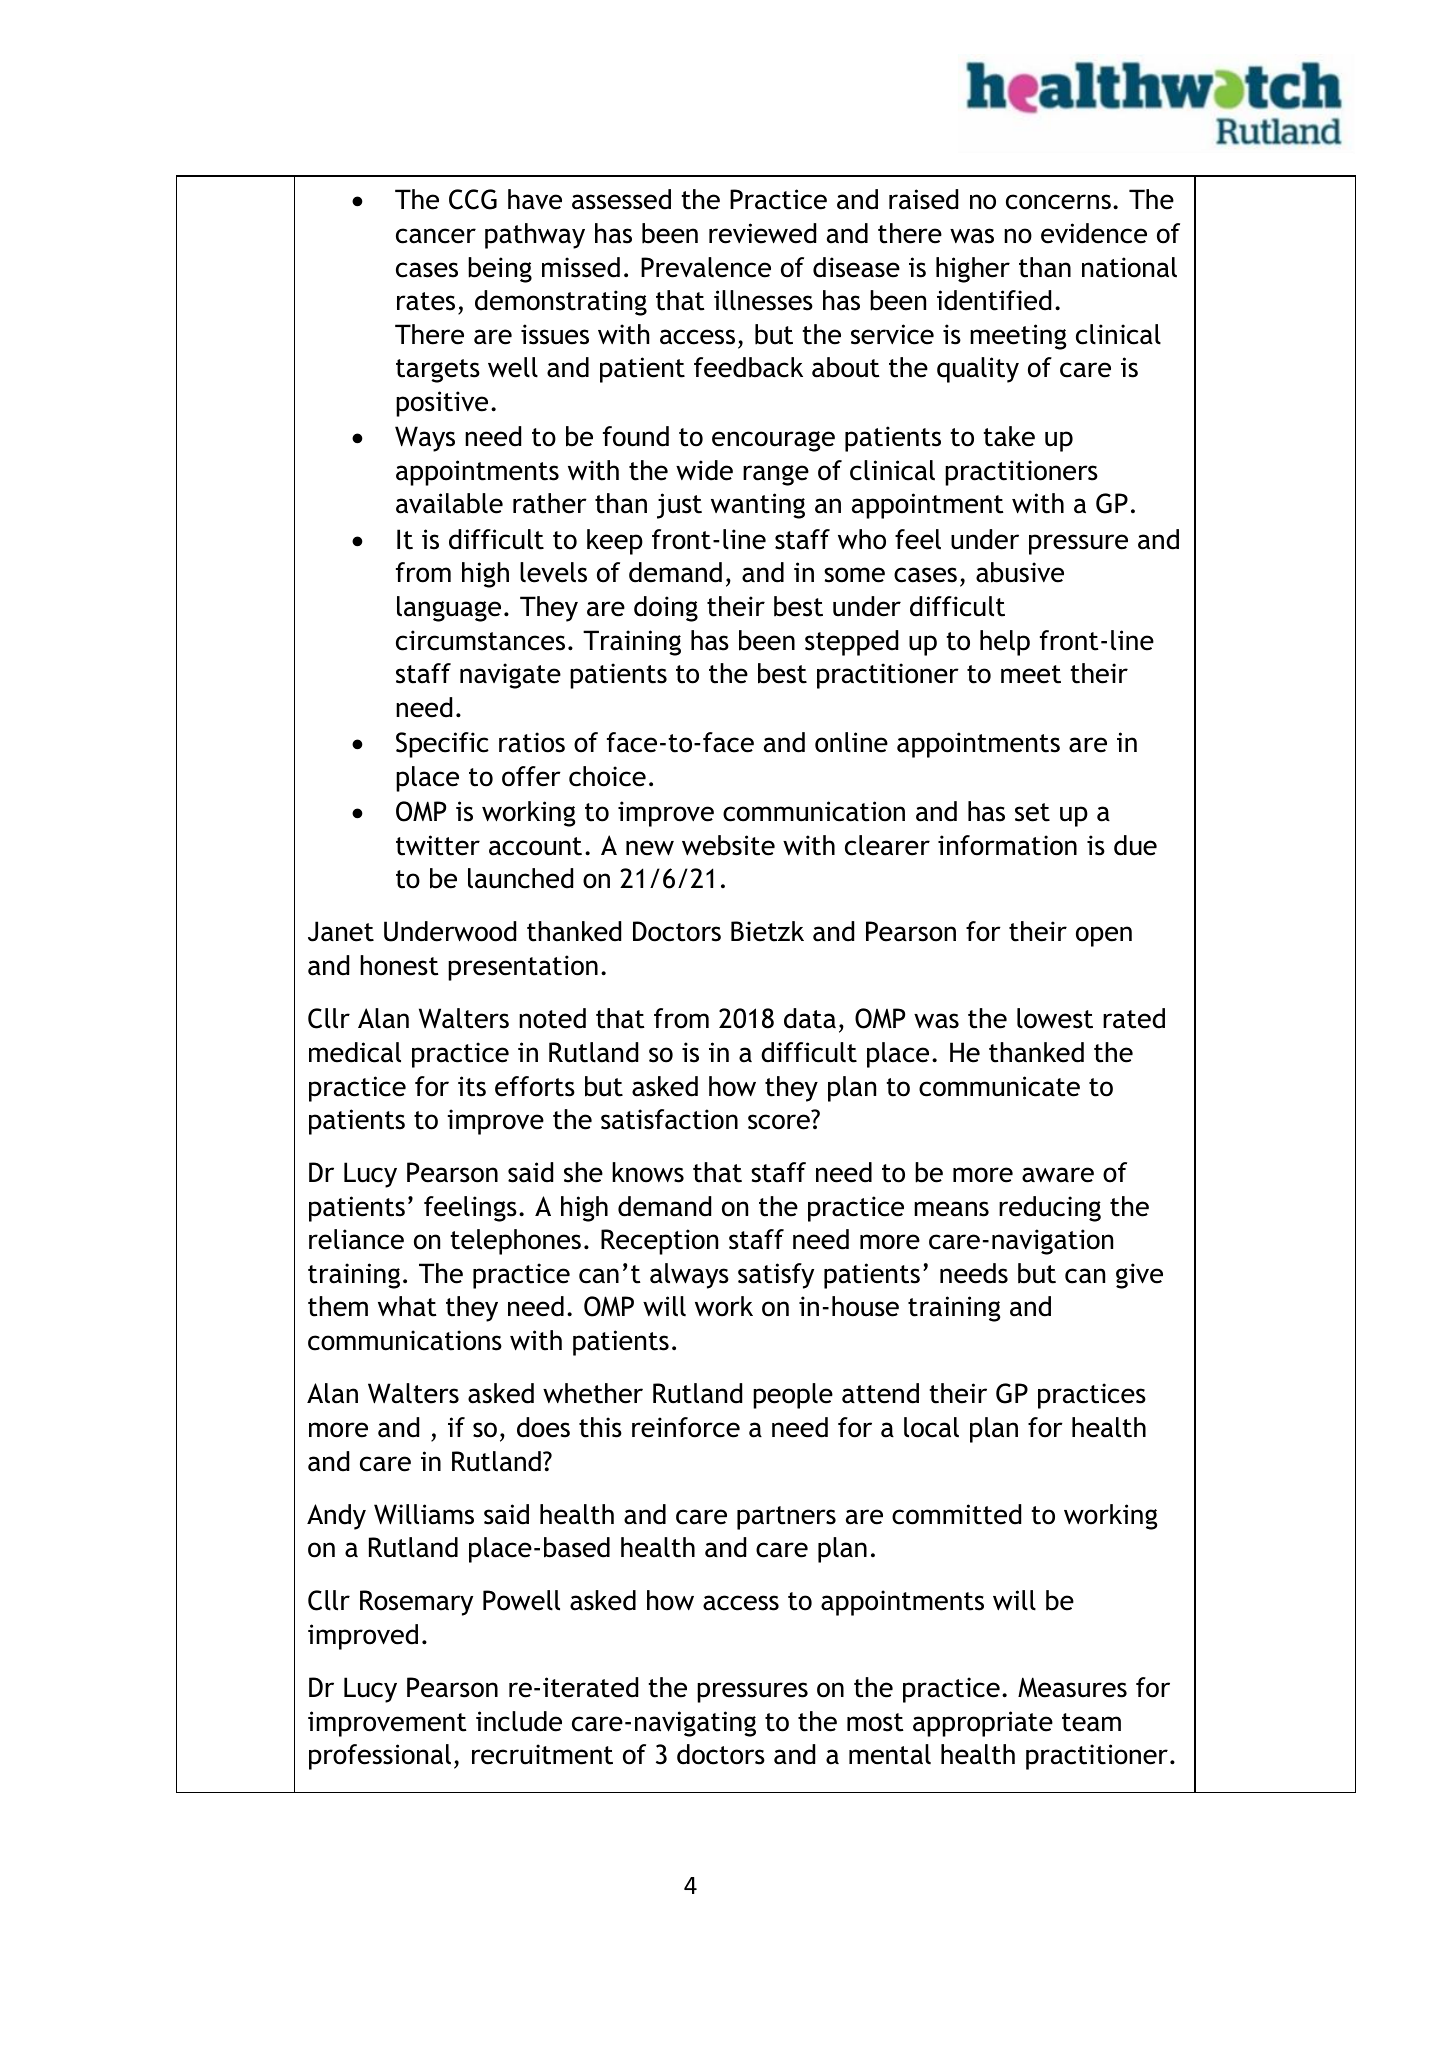  I want to click on reviewed, so click(762, 233).
